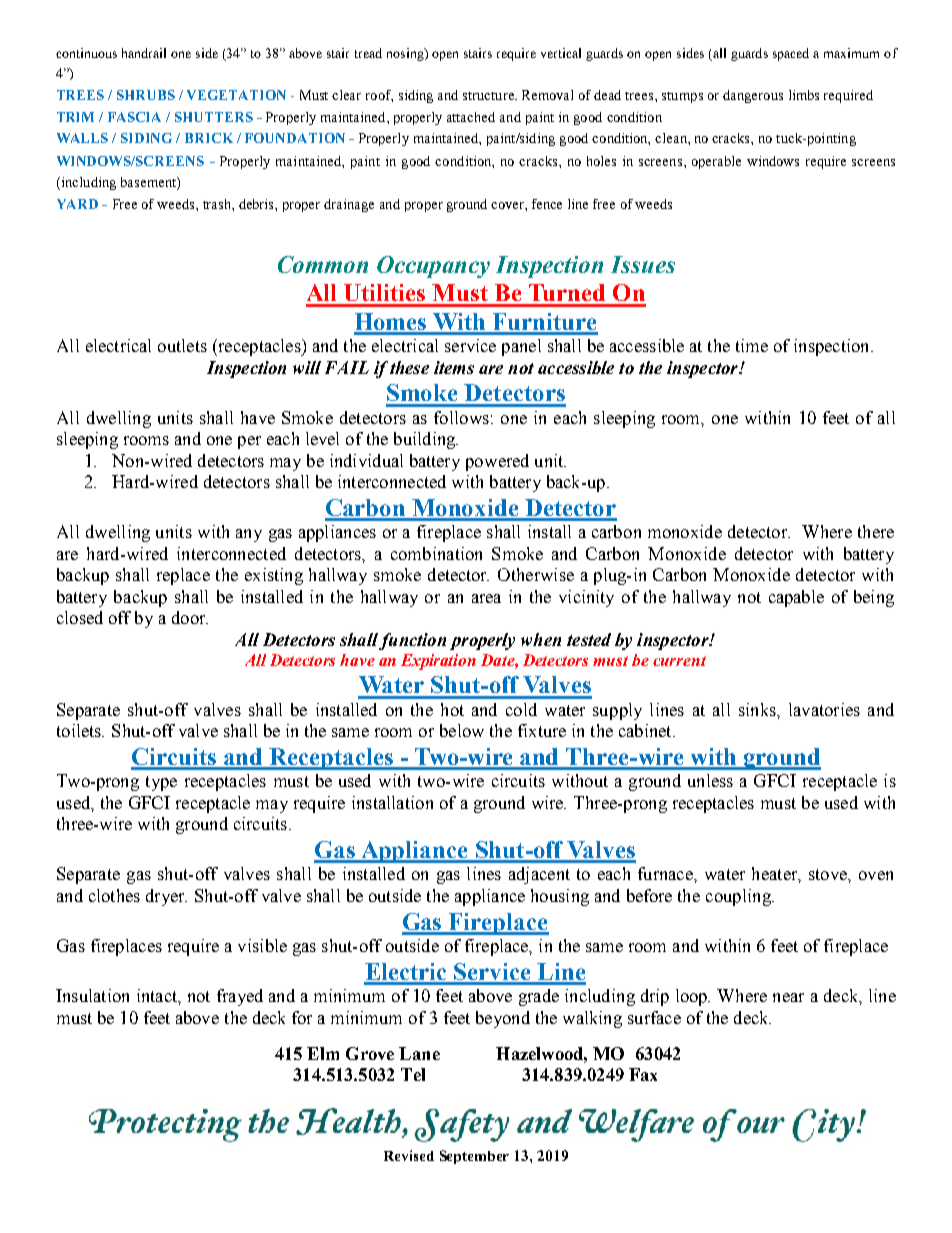 Image resolution: width=952 pixels, height=1233 pixels. I want to click on dryer, so click(166, 897).
